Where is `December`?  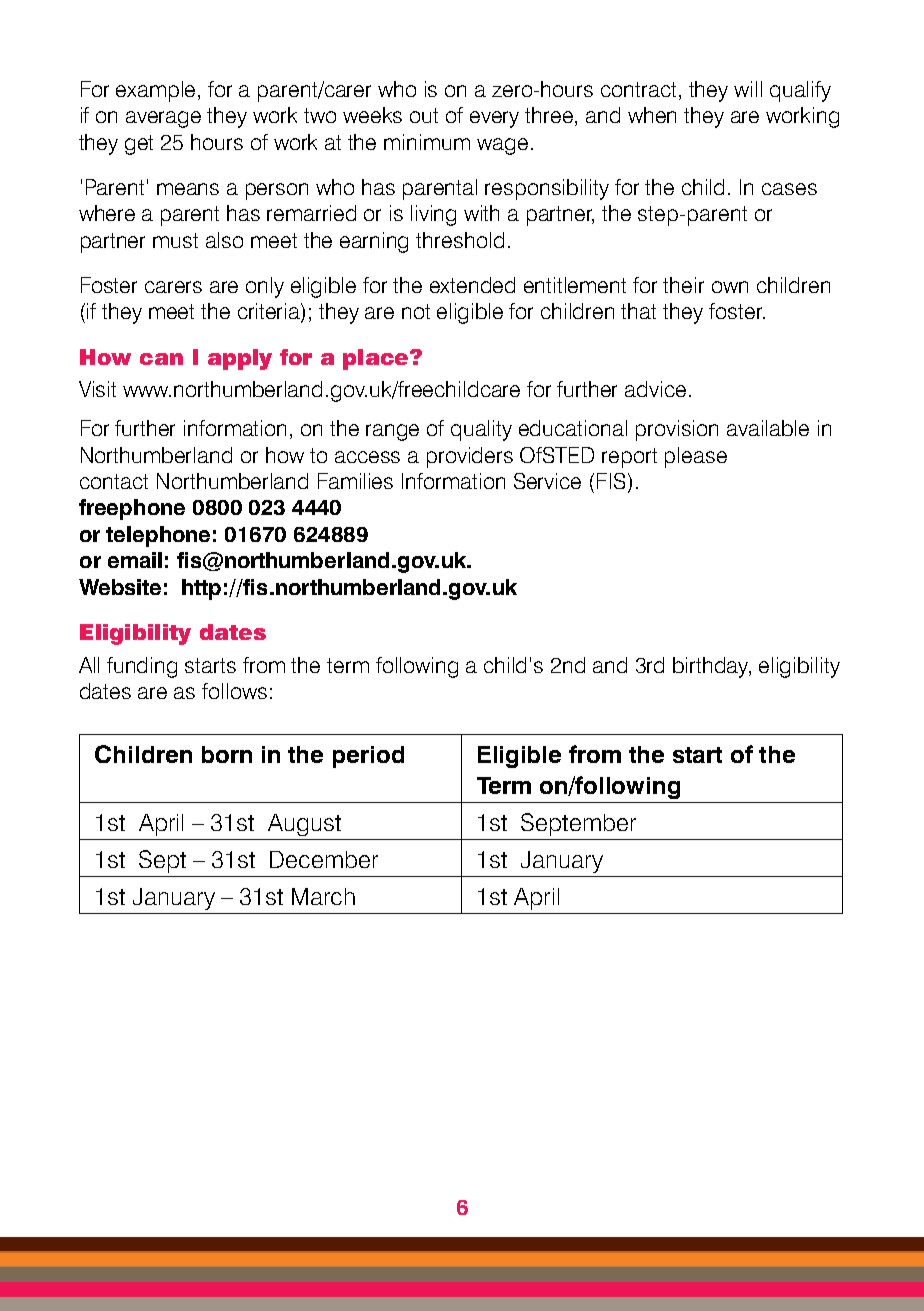
December is located at coordinates (324, 859).
